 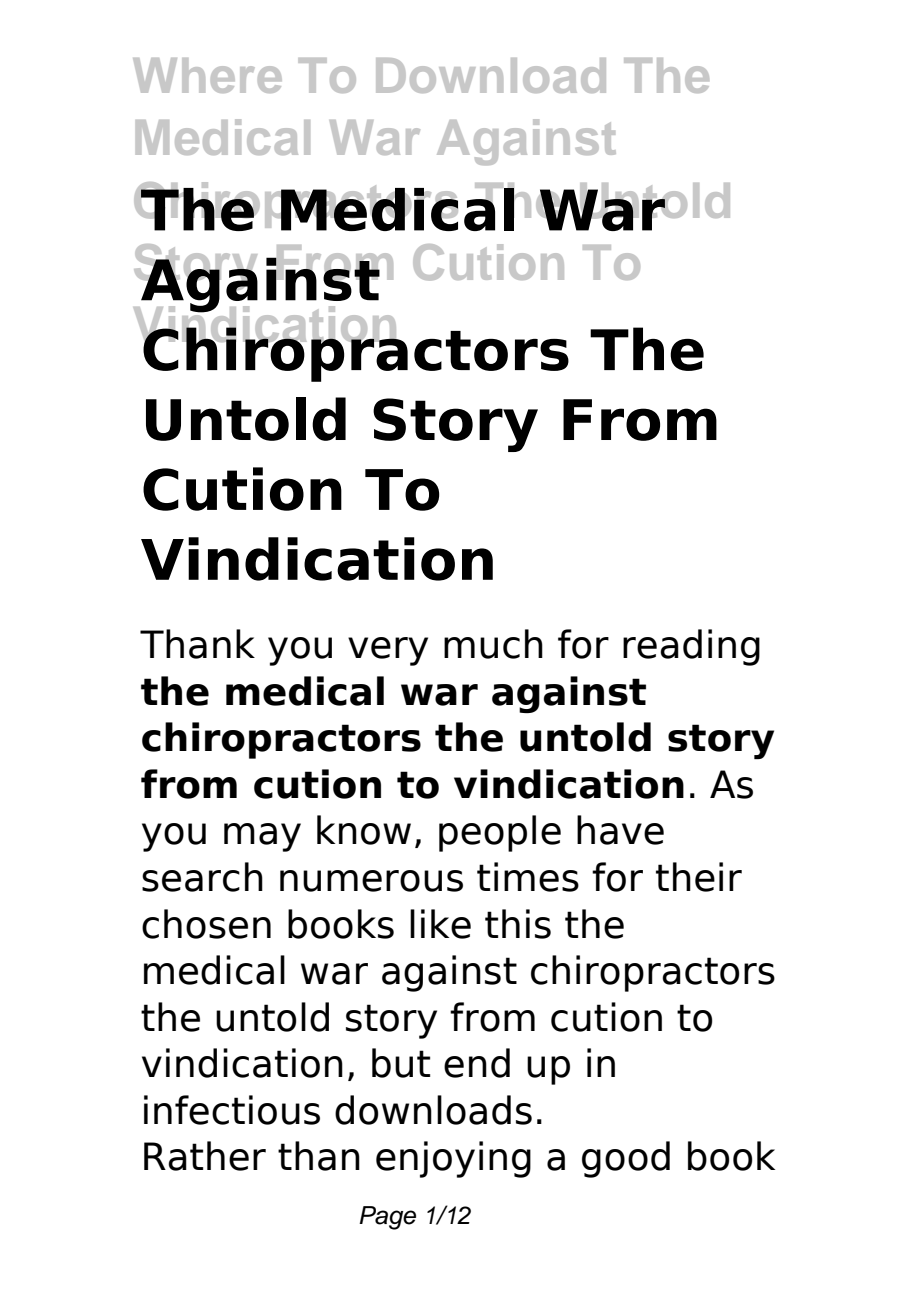 I want to click on reading, so click(x=691, y=647).
